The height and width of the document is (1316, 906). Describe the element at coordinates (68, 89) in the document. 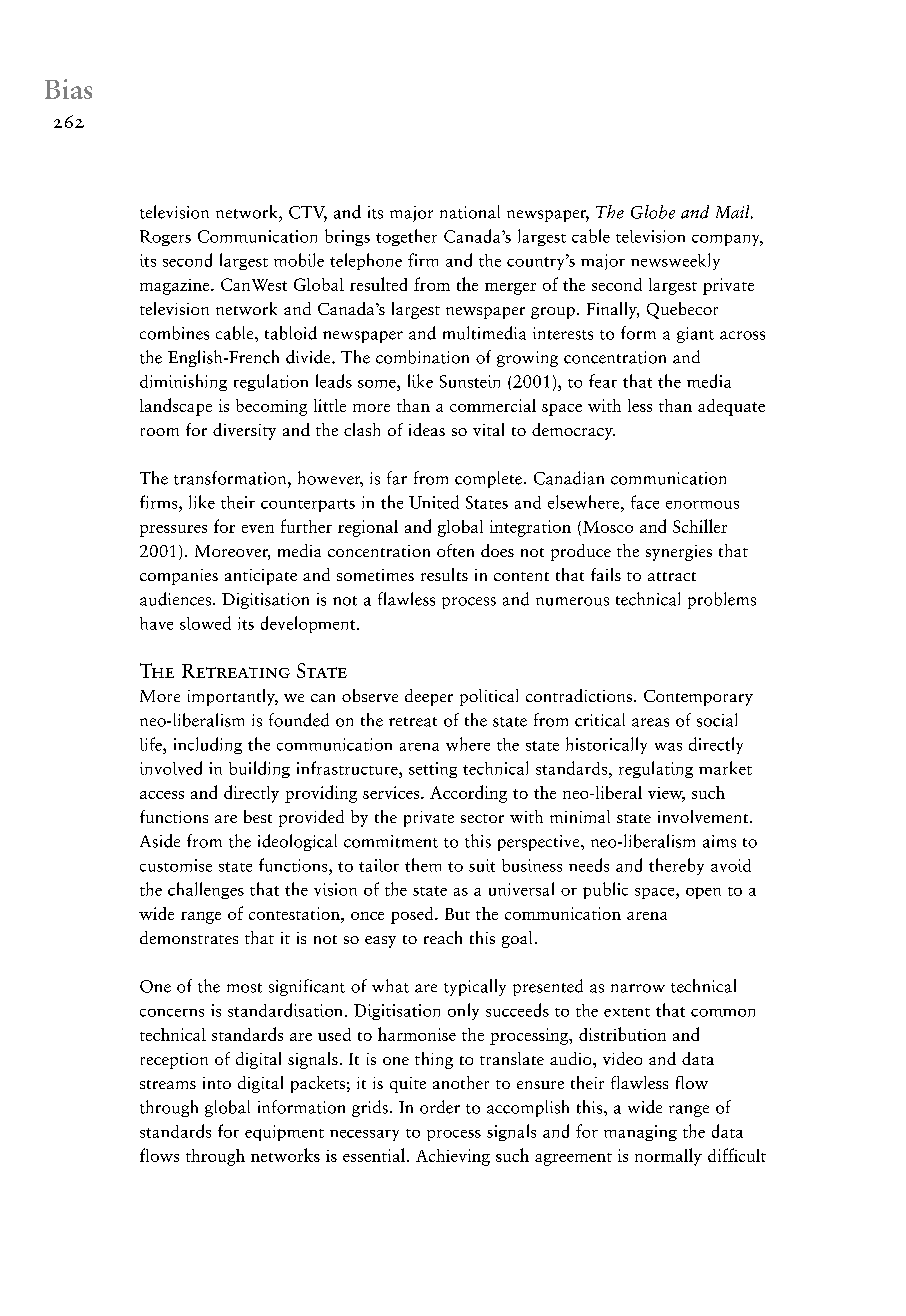

I see `Bias` at that location.
